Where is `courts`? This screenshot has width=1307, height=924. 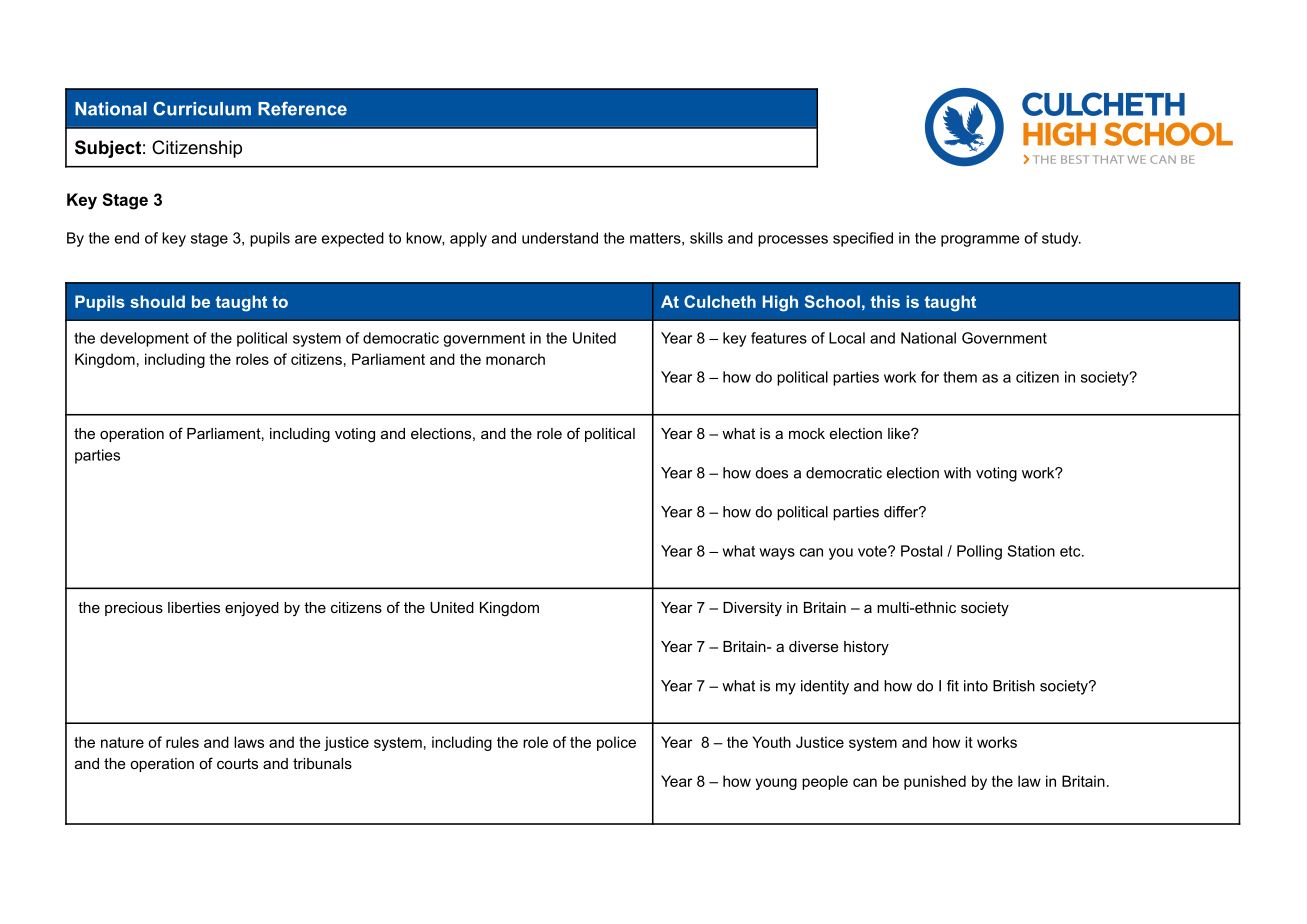
courts is located at coordinates (237, 763).
